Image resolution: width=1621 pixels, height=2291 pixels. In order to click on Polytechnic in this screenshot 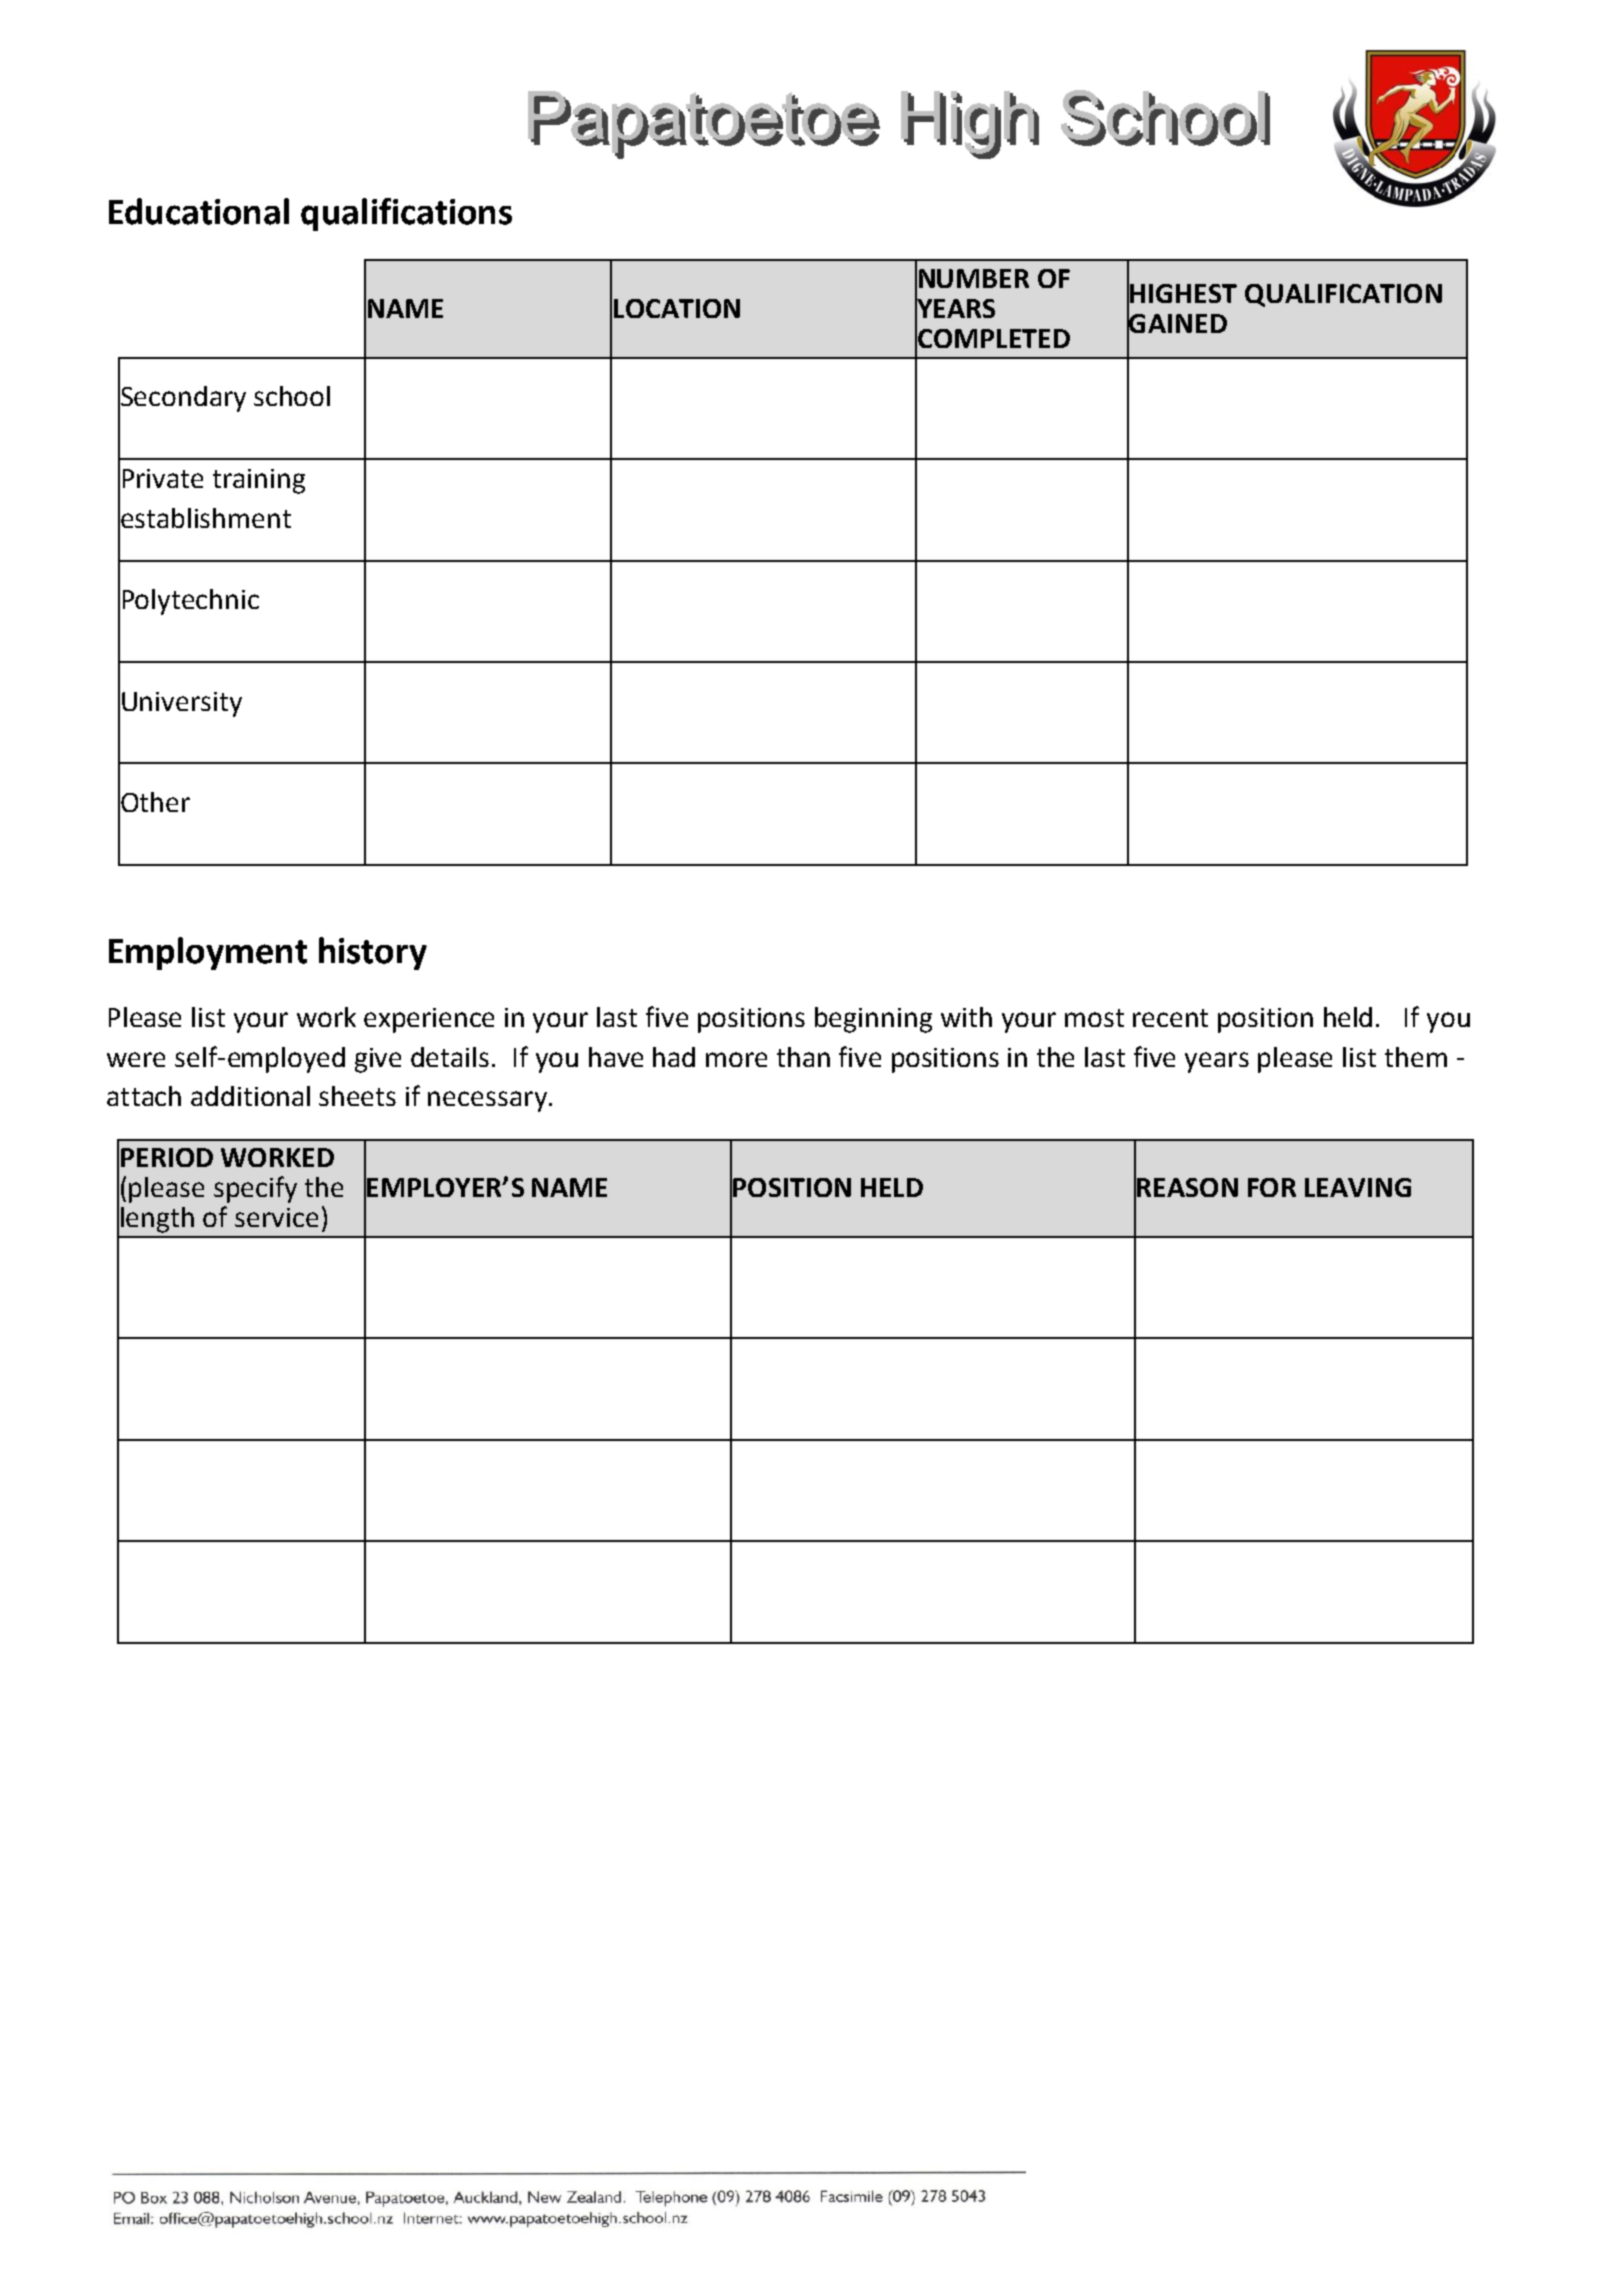, I will do `click(191, 602)`.
